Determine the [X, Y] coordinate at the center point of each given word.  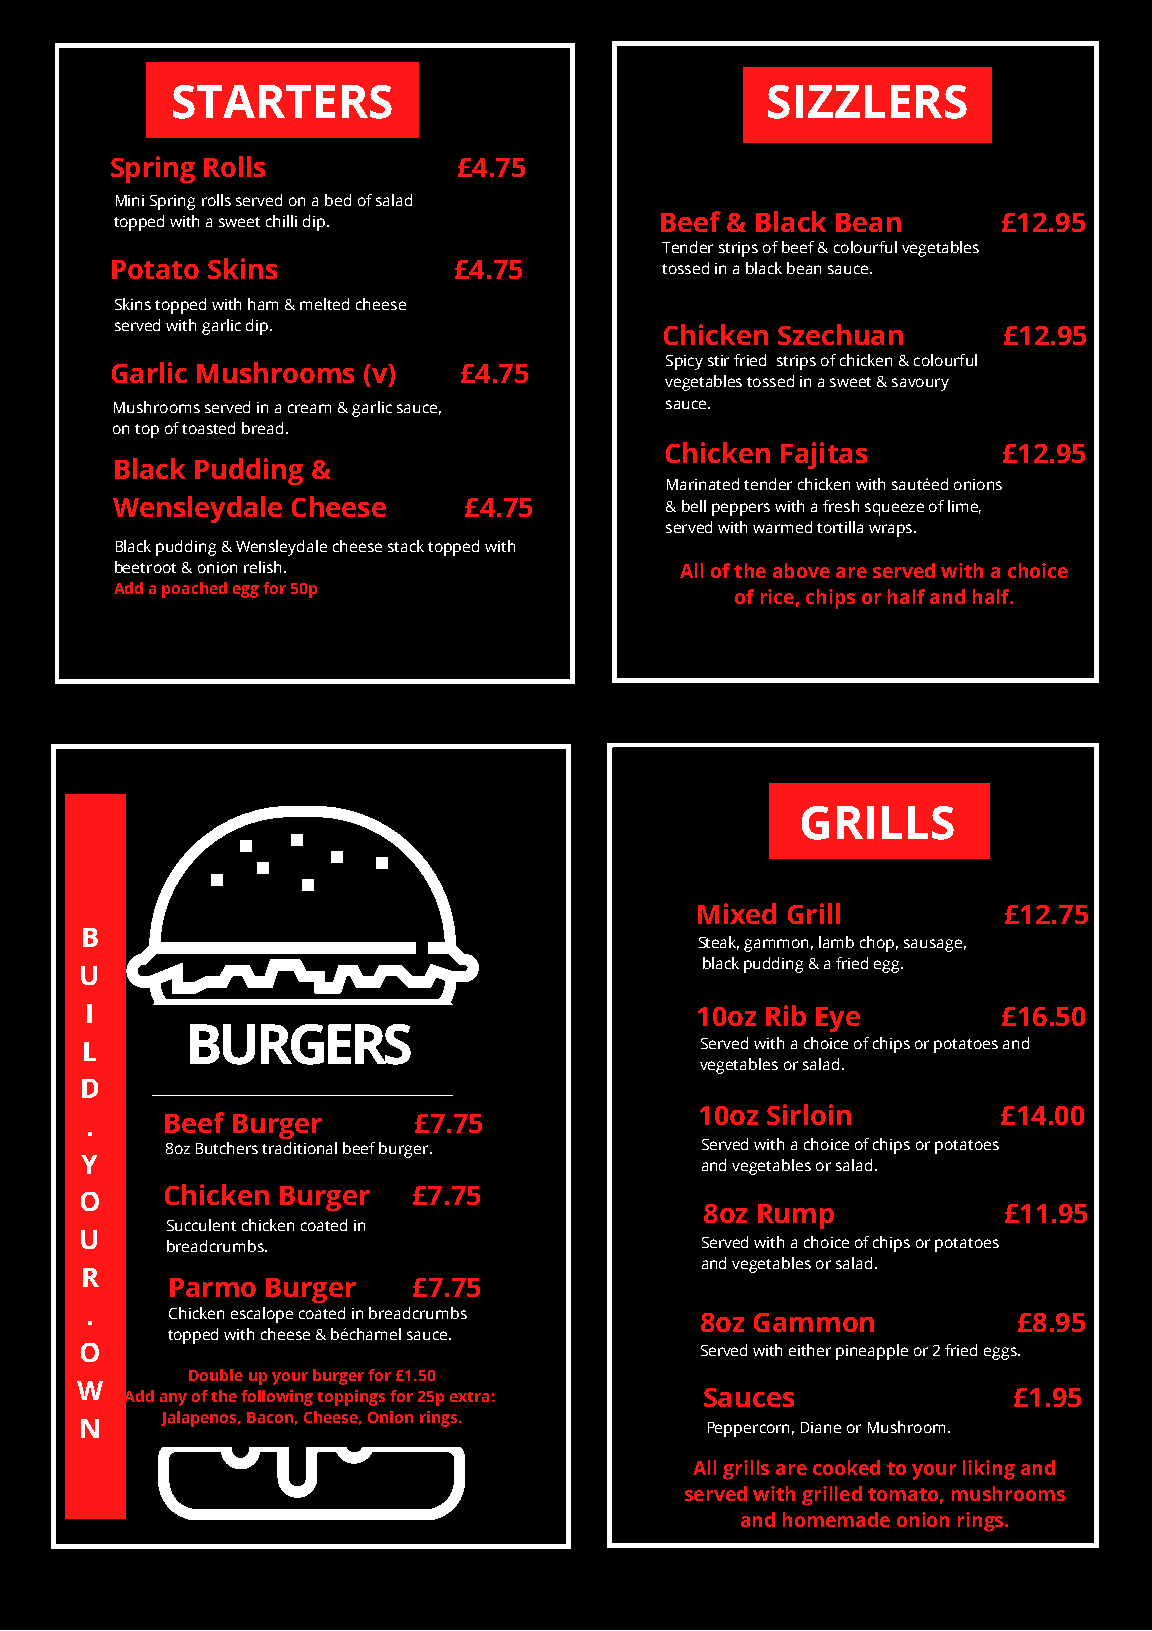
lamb [836, 942]
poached [194, 590]
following [277, 1398]
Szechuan [840, 334]
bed [338, 200]
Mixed [737, 913]
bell [694, 506]
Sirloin [809, 1114]
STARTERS [282, 102]
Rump [796, 1216]
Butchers [227, 1148]
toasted [208, 428]
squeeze [894, 509]
